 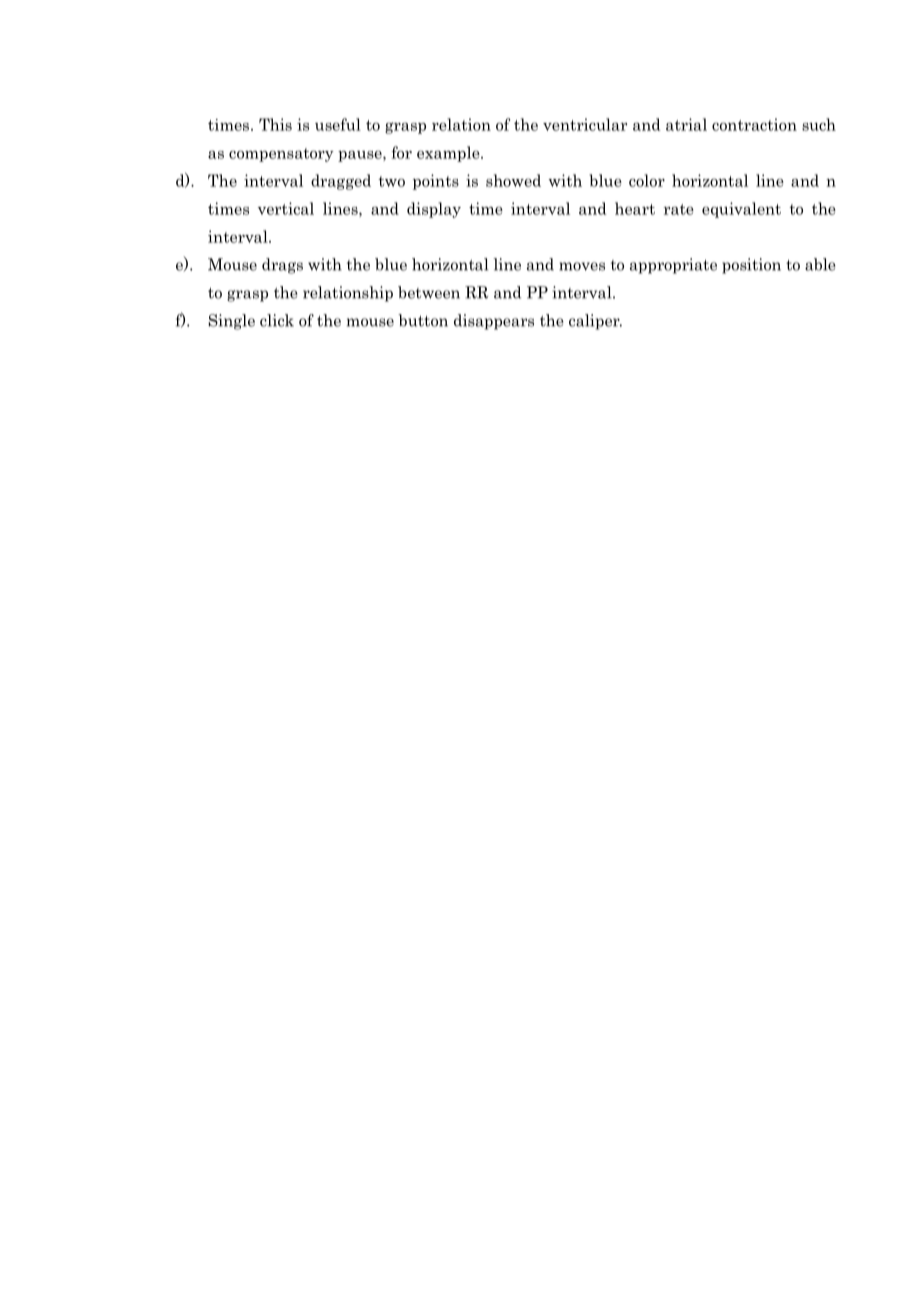 I want to click on caliper, so click(x=595, y=322).
